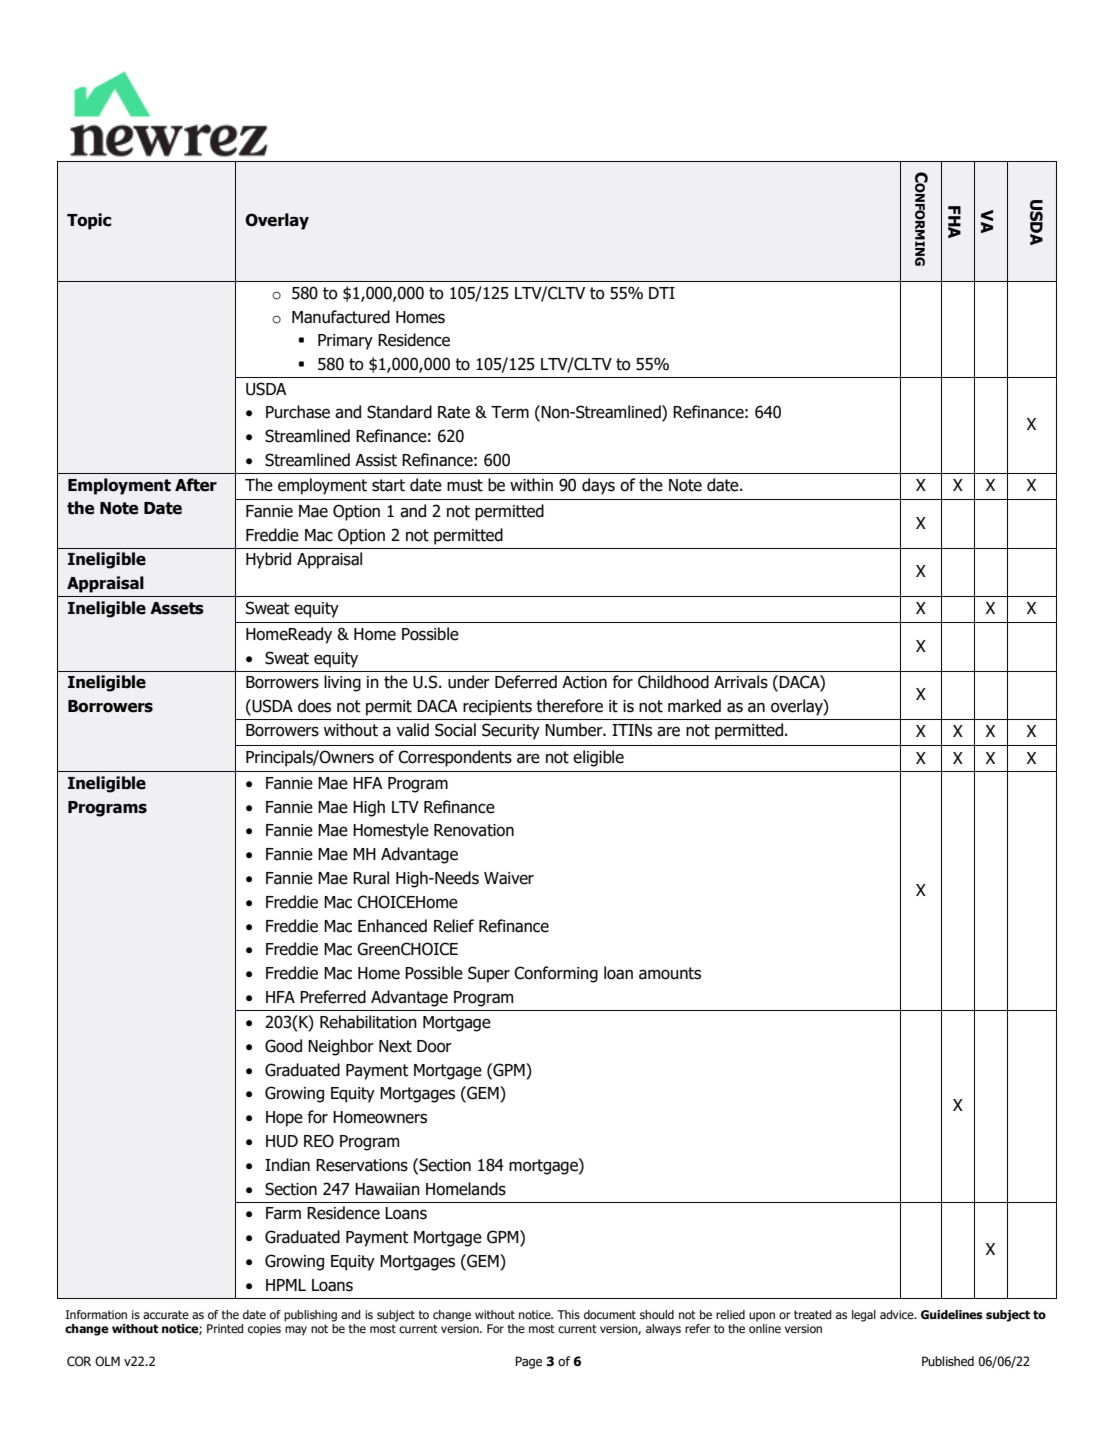  What do you see at coordinates (283, 1046) in the page?
I see `Good` at bounding box center [283, 1046].
